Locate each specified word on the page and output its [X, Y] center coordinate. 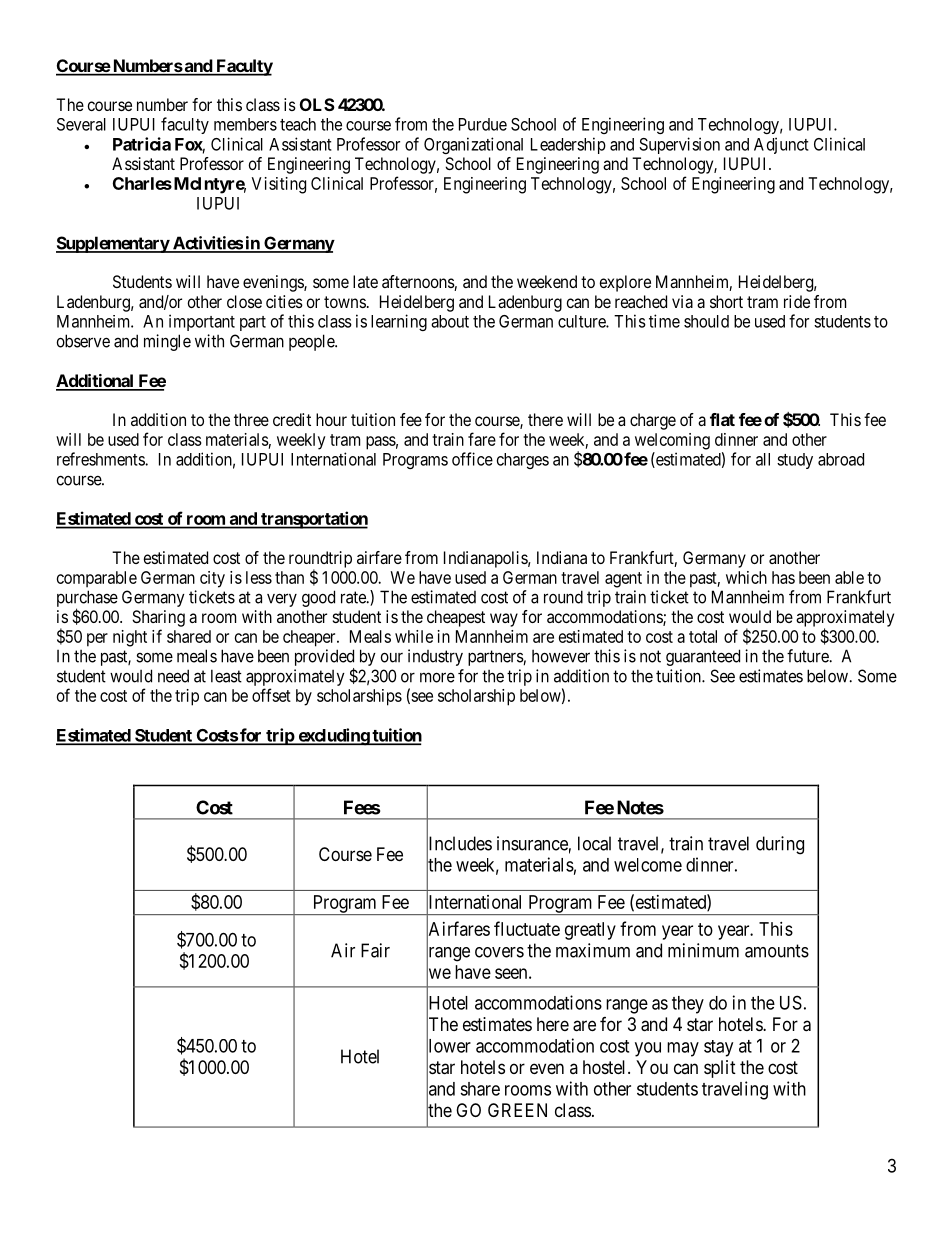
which [746, 577]
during [780, 845]
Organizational [473, 145]
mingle [167, 342]
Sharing [158, 618]
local [594, 843]
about [450, 321]
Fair [375, 950]
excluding [333, 737]
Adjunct [781, 145]
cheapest [456, 618]
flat [722, 419]
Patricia [142, 144]
